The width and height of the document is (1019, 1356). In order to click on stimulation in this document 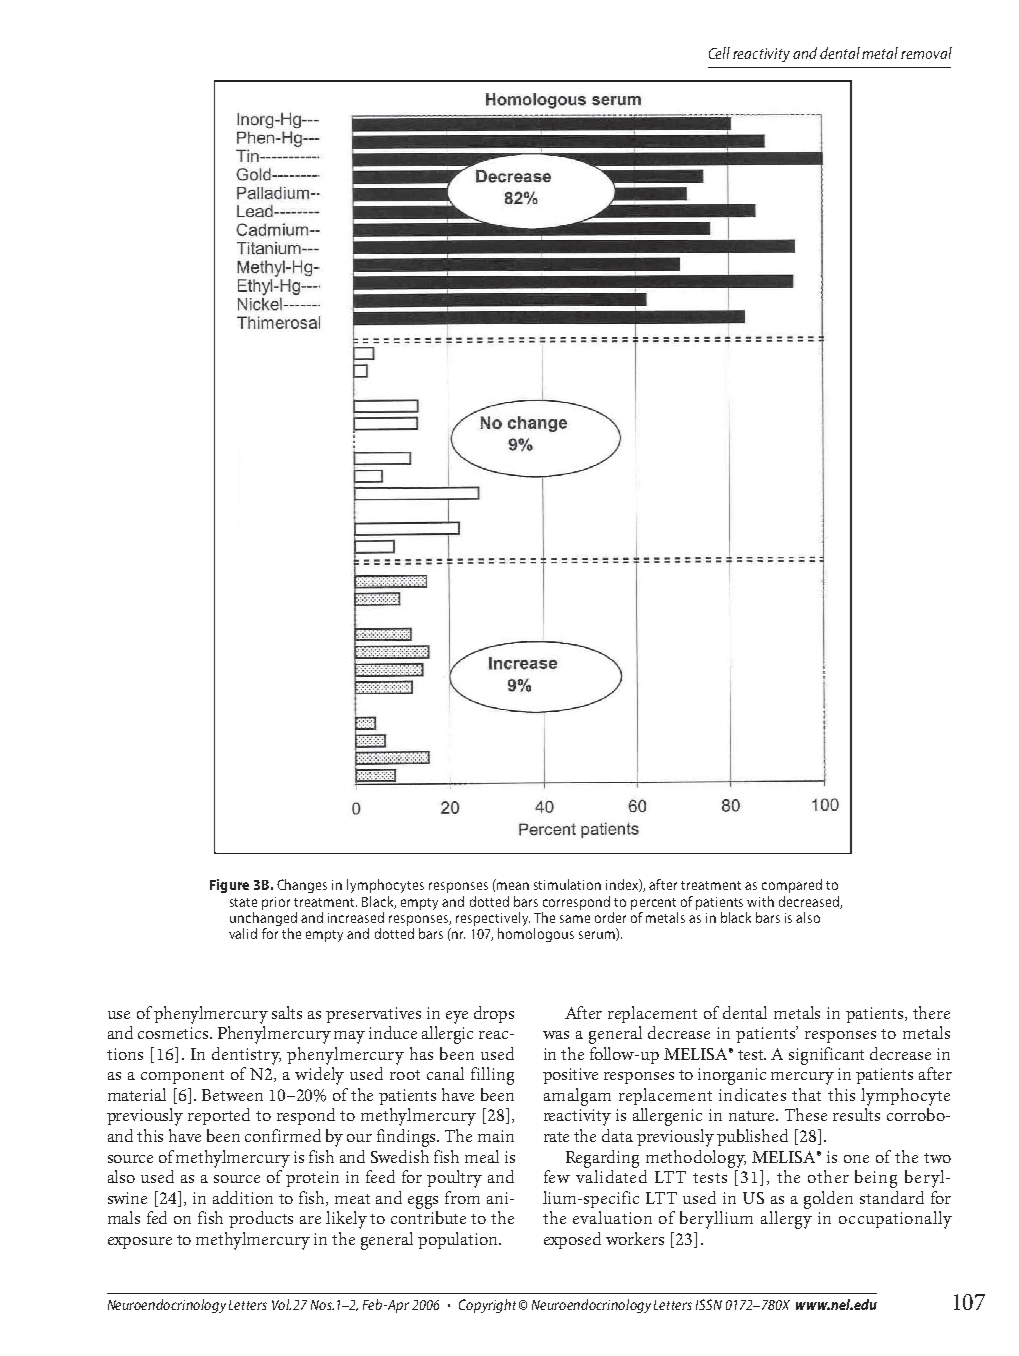, I will do `click(567, 884)`.
